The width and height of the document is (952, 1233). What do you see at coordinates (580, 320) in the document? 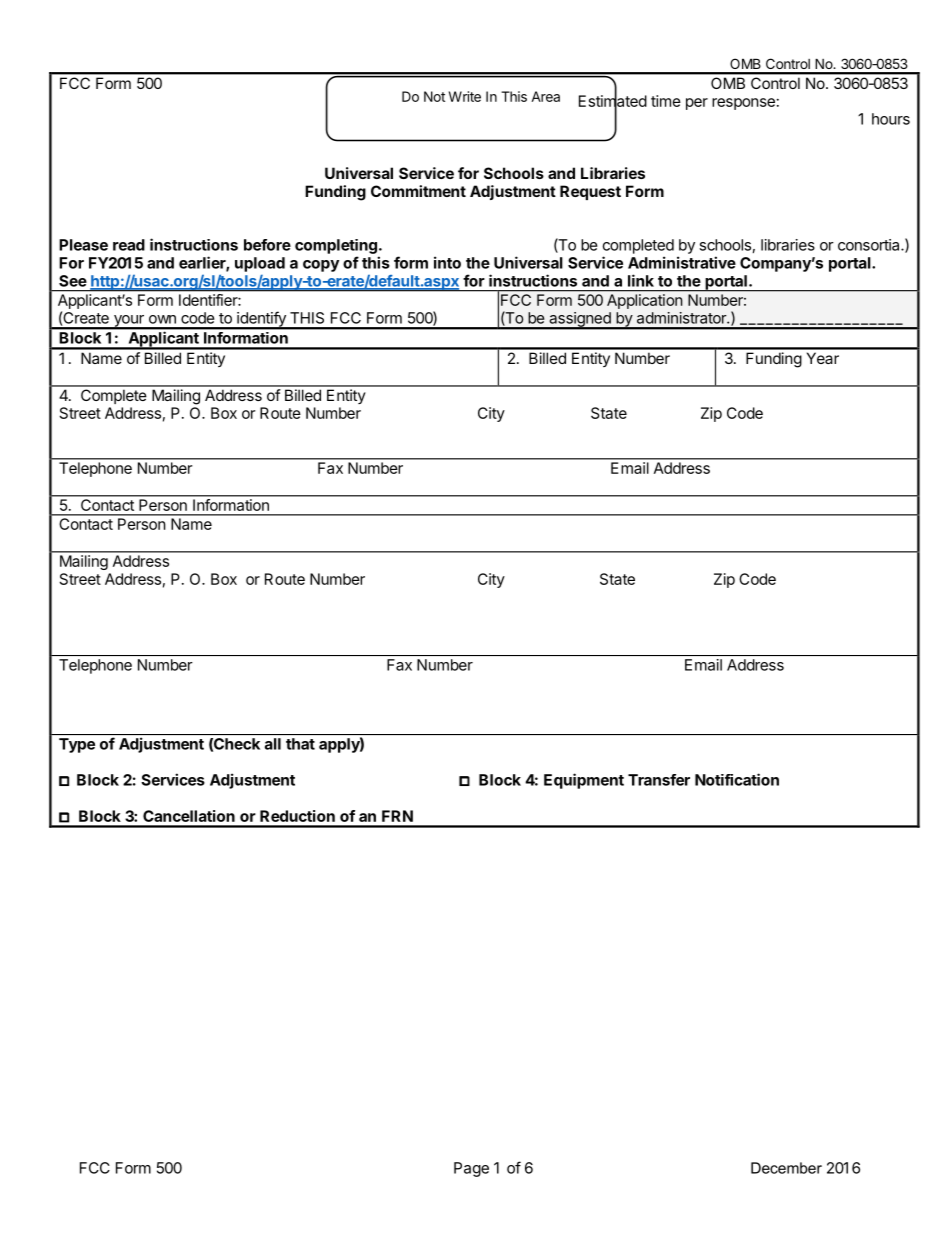
I see `assigned` at bounding box center [580, 320].
